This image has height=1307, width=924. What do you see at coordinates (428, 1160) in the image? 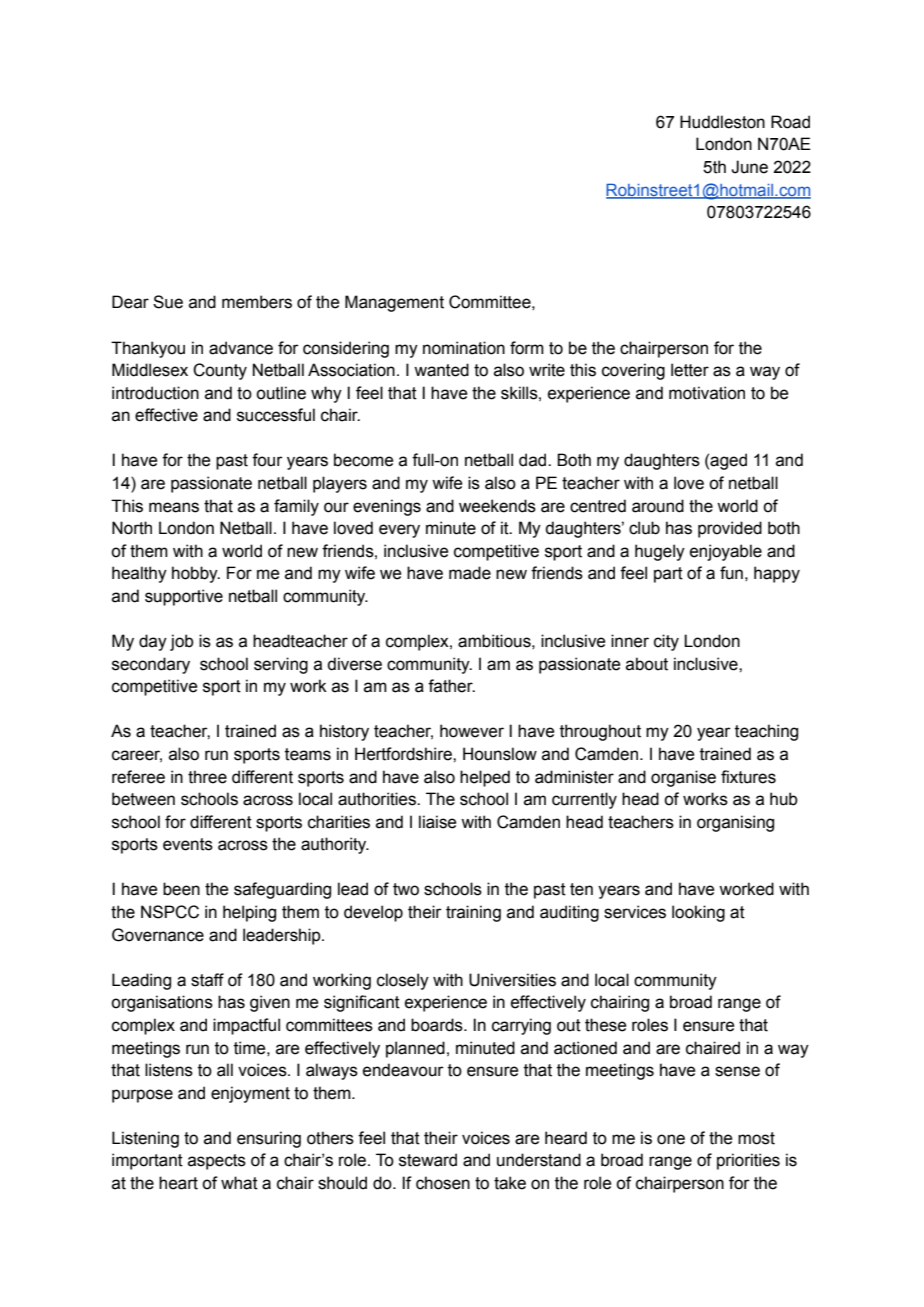
I see `steward` at bounding box center [428, 1160].
